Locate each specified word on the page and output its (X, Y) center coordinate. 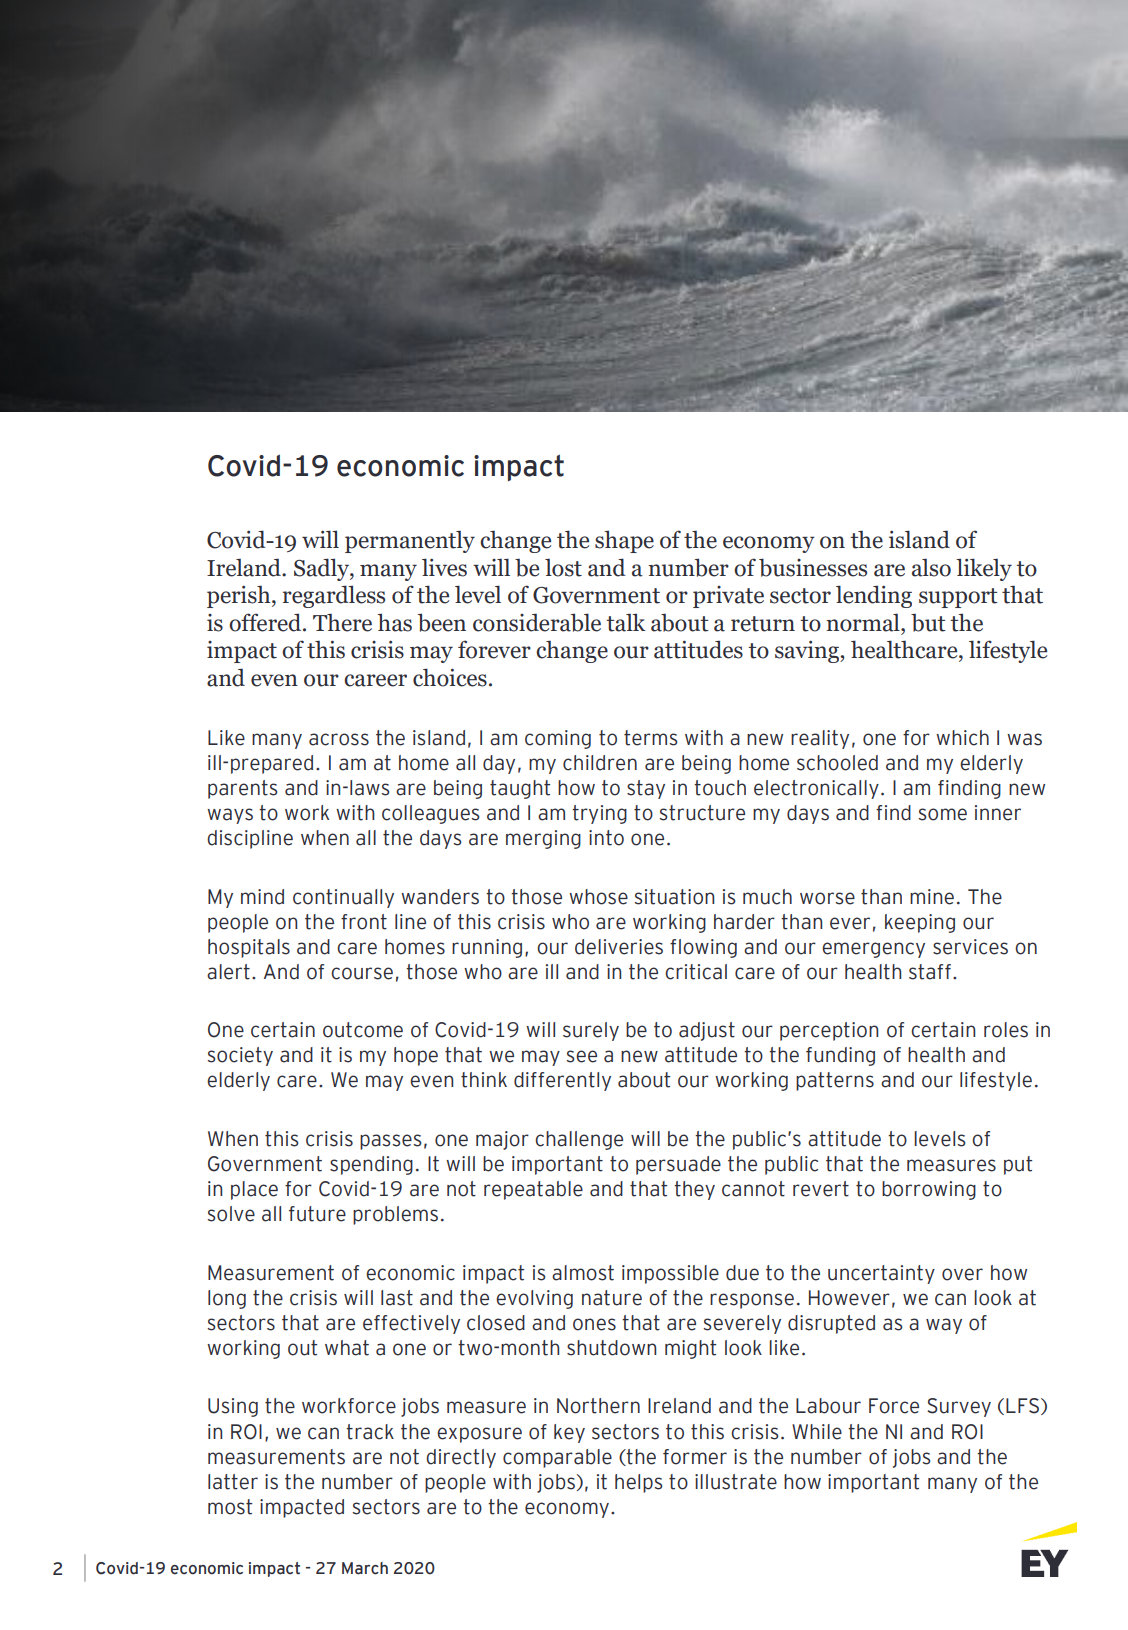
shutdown (611, 1348)
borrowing (929, 1190)
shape (624, 541)
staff (930, 972)
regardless (334, 596)
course (362, 973)
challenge (579, 1140)
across (339, 739)
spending (371, 1165)
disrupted (831, 1324)
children (600, 763)
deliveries (619, 947)
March (365, 1568)
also (931, 567)
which (962, 738)
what (347, 1348)
